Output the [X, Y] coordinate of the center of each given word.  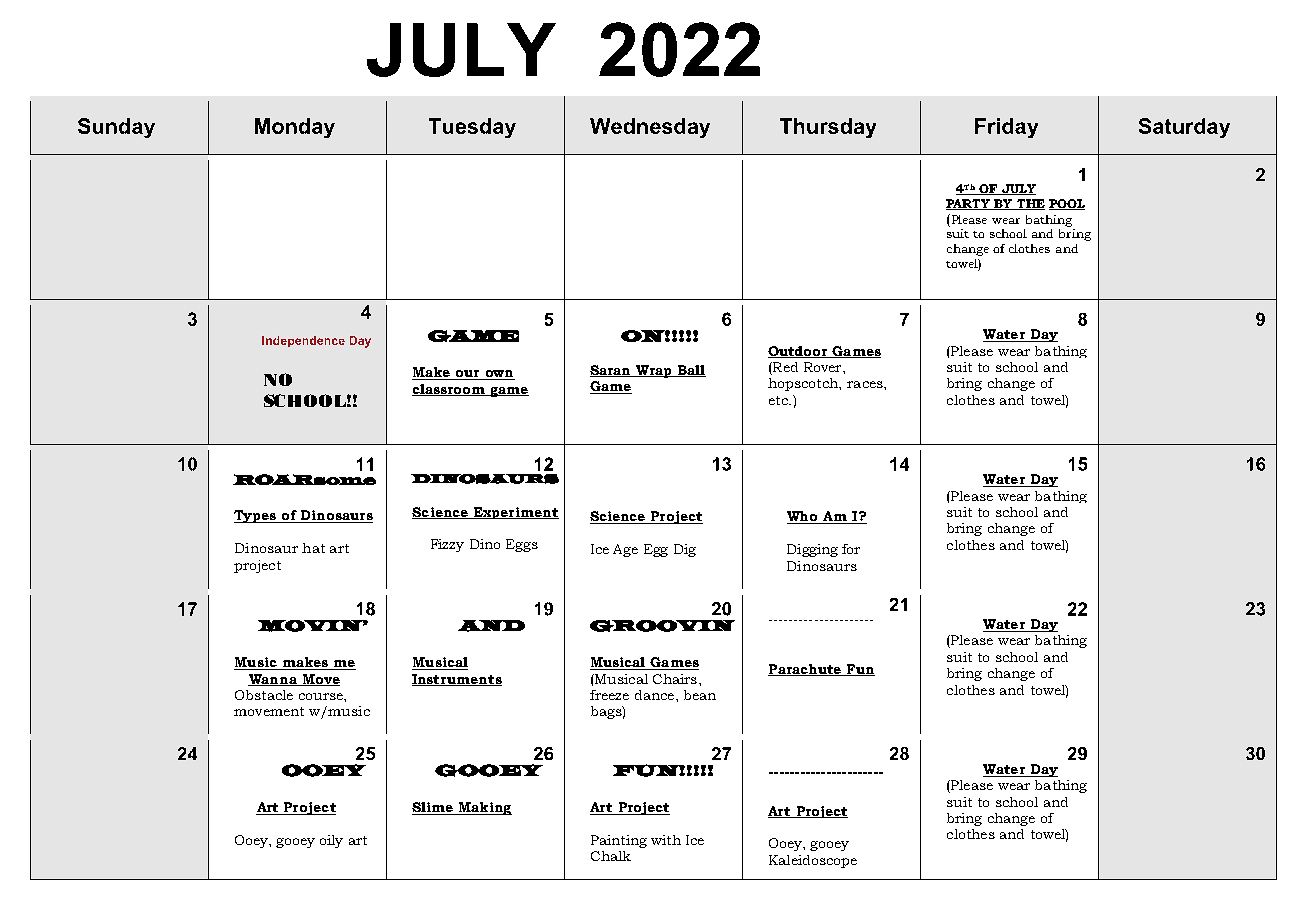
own [499, 375]
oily [331, 841]
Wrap [654, 371]
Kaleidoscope [813, 861]
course [322, 696]
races [866, 384]
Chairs [675, 679]
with [666, 840]
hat [313, 548]
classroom [450, 390]
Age [625, 550]
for [851, 549]
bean [700, 695]
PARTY [969, 204]
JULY [1017, 189]
